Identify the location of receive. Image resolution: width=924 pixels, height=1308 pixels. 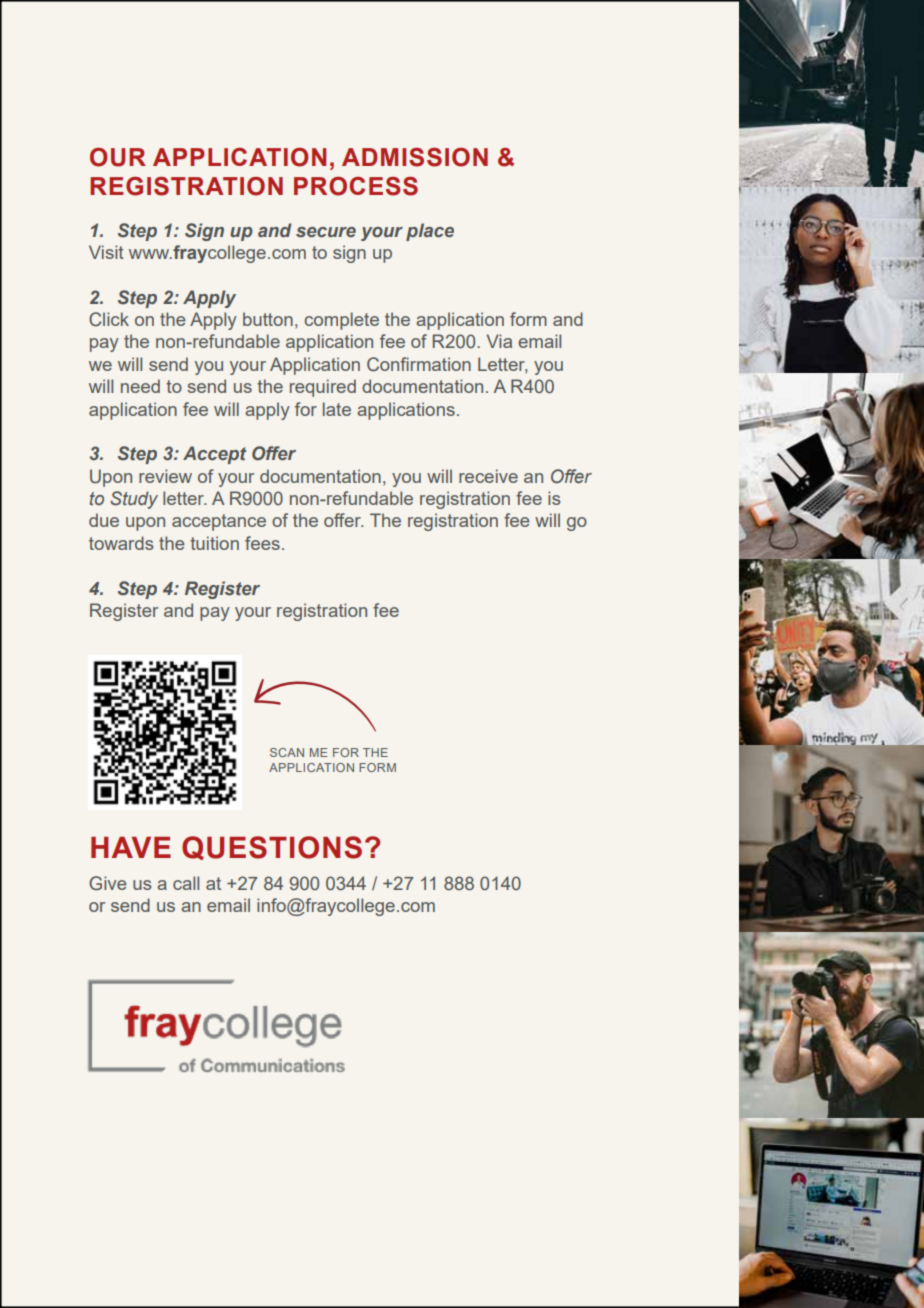
(488, 476).
